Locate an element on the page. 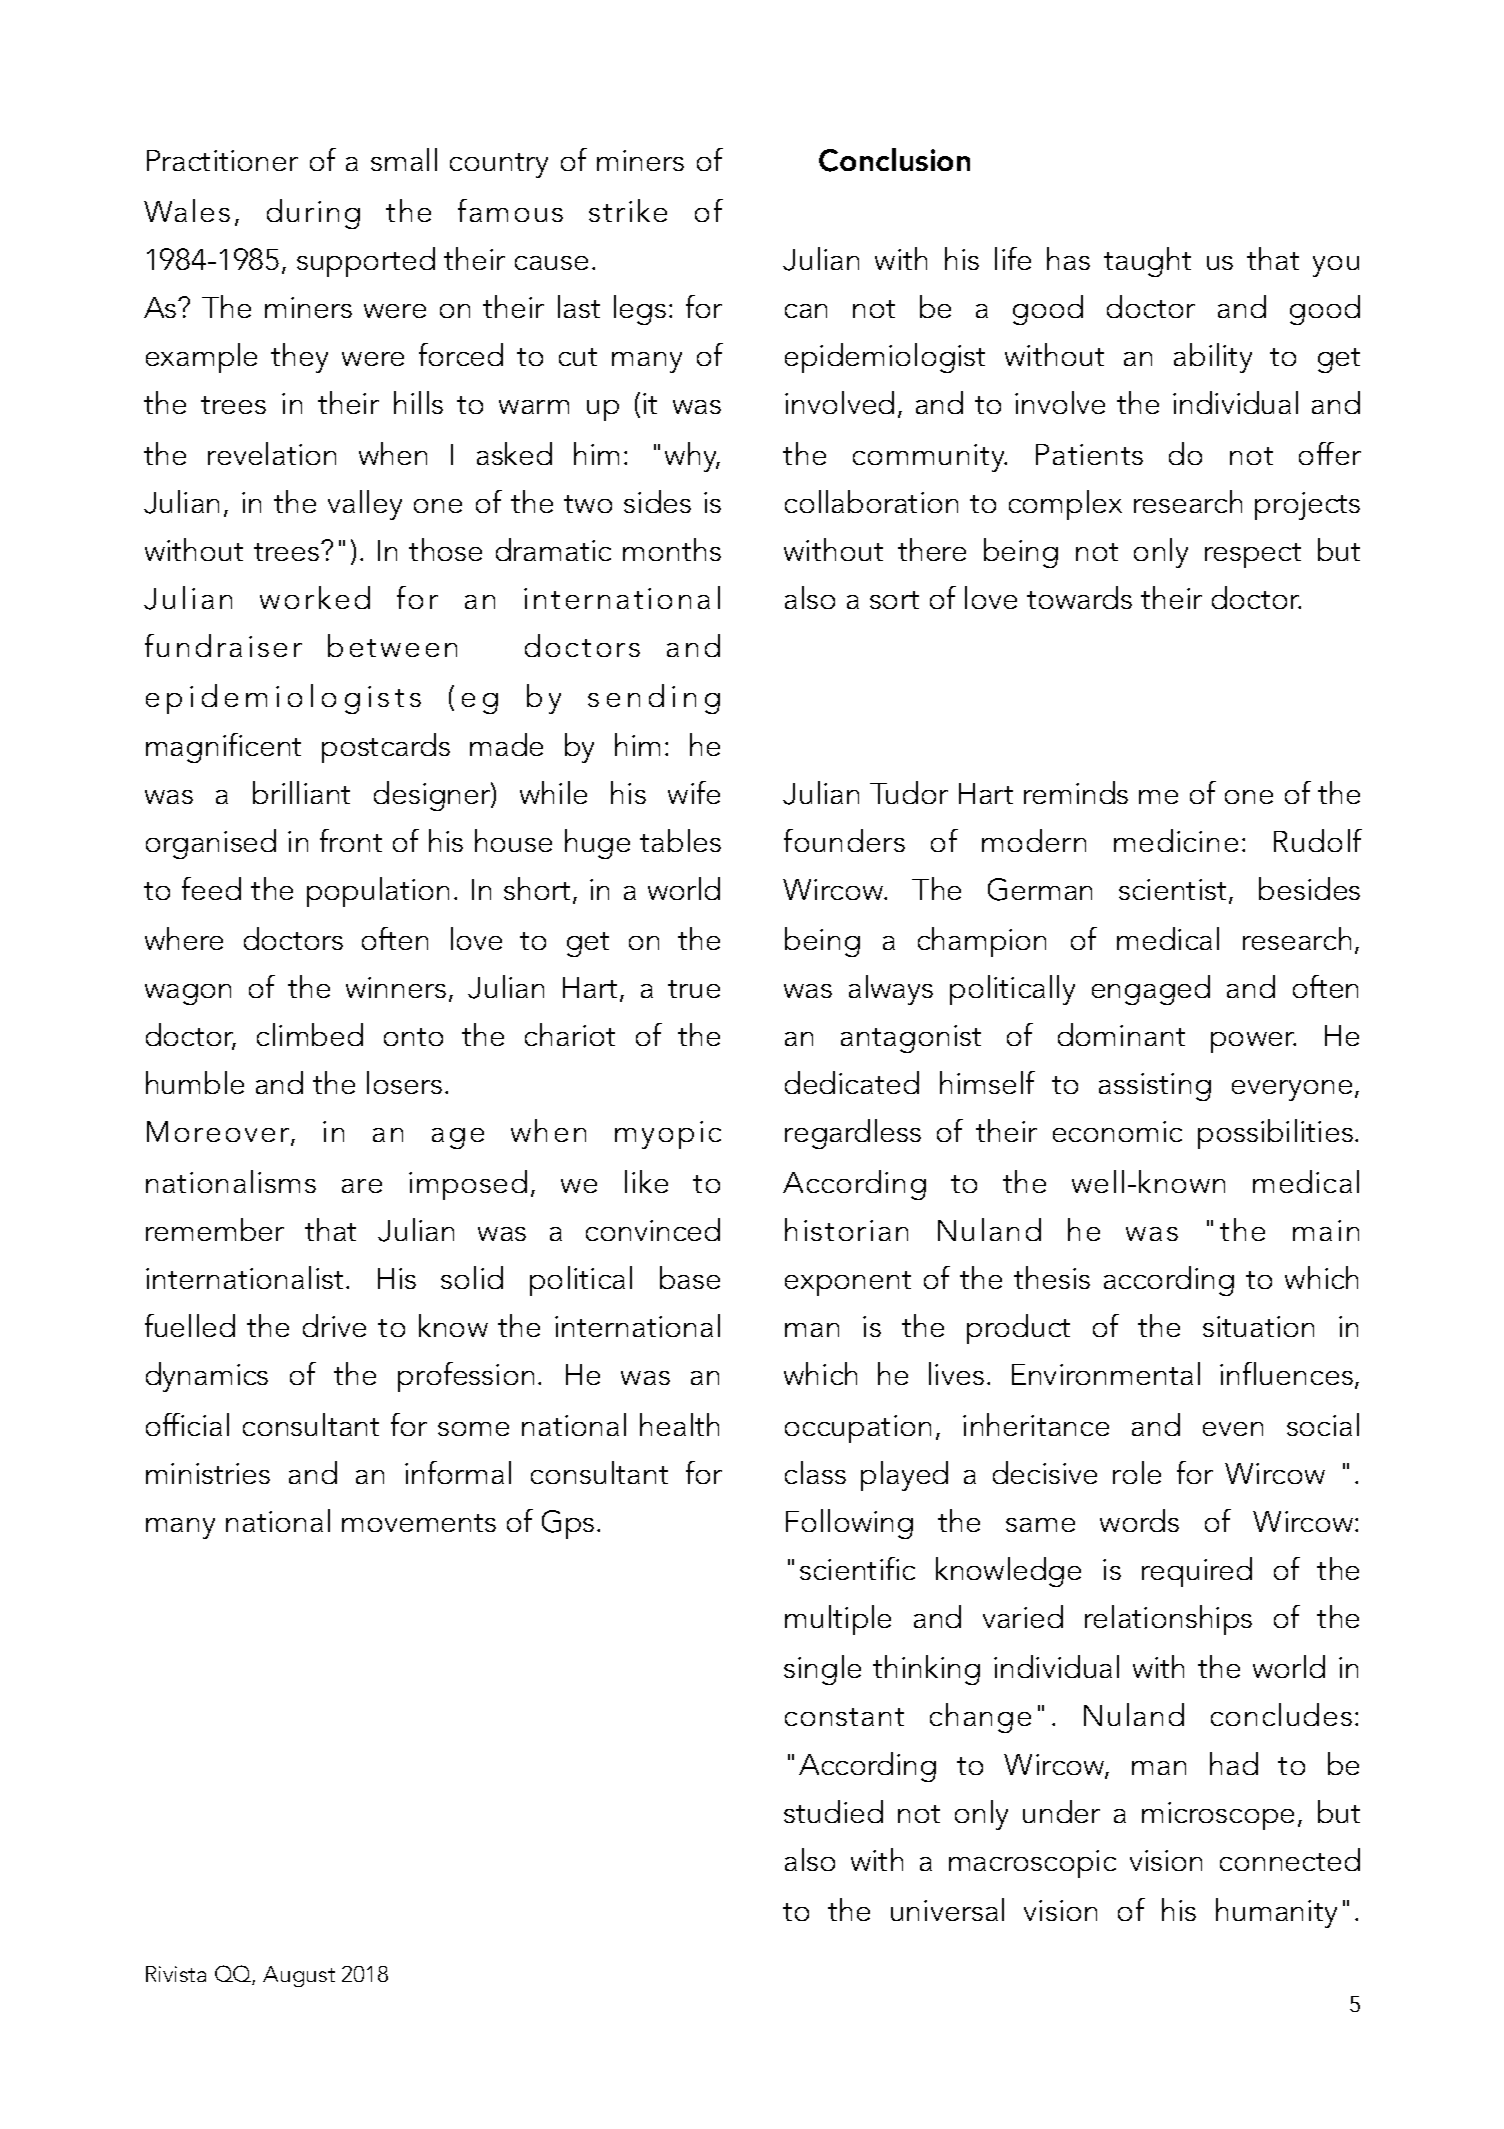 This page has height=2129, width=1504. humanity is located at coordinates (1276, 1913).
